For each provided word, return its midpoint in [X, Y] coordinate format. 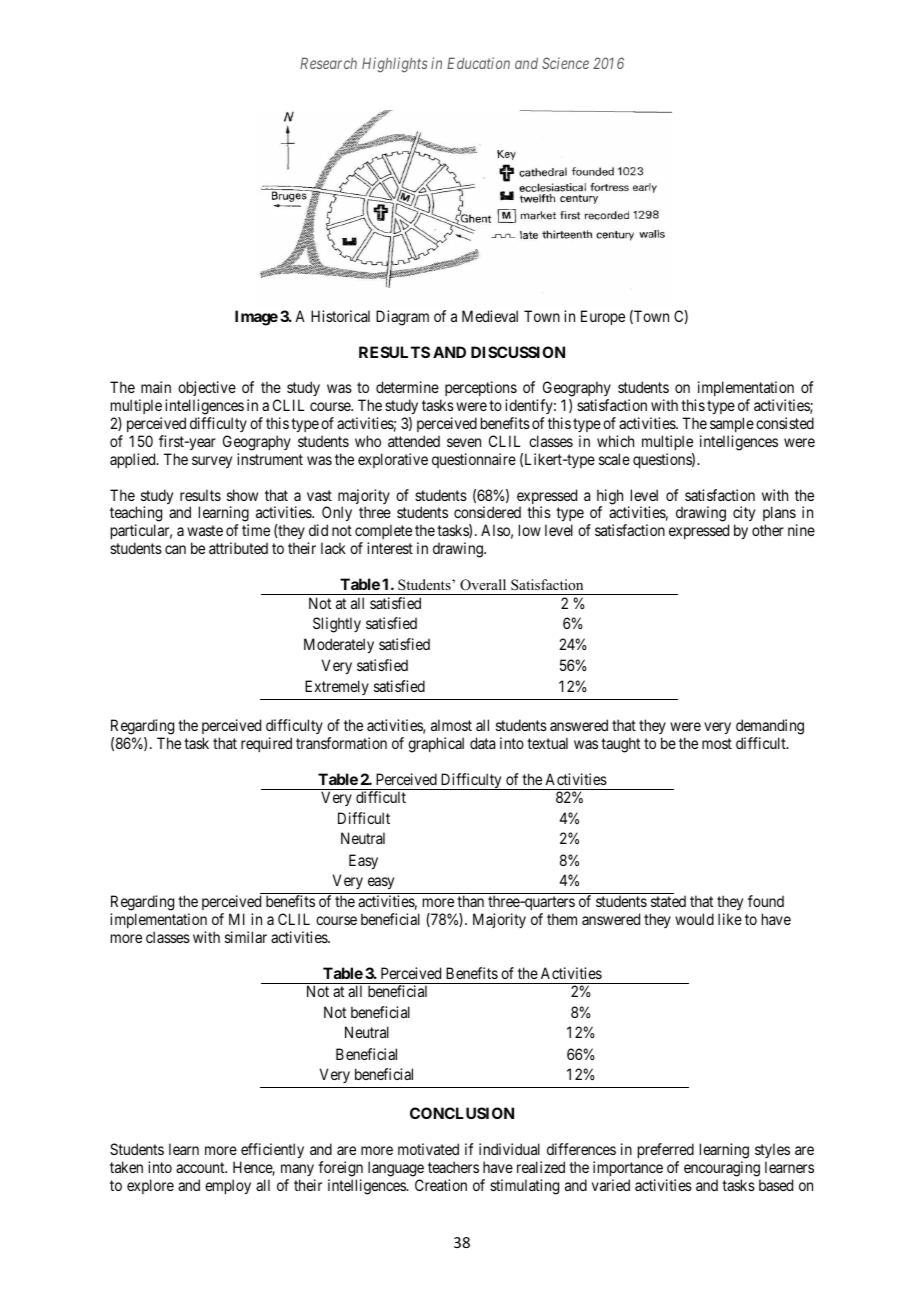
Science [565, 63]
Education [478, 63]
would [694, 919]
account [201, 1167]
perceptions [481, 390]
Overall [483, 585]
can [175, 549]
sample [732, 424]
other [768, 530]
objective [207, 390]
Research [328, 63]
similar [246, 937]
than [470, 901]
